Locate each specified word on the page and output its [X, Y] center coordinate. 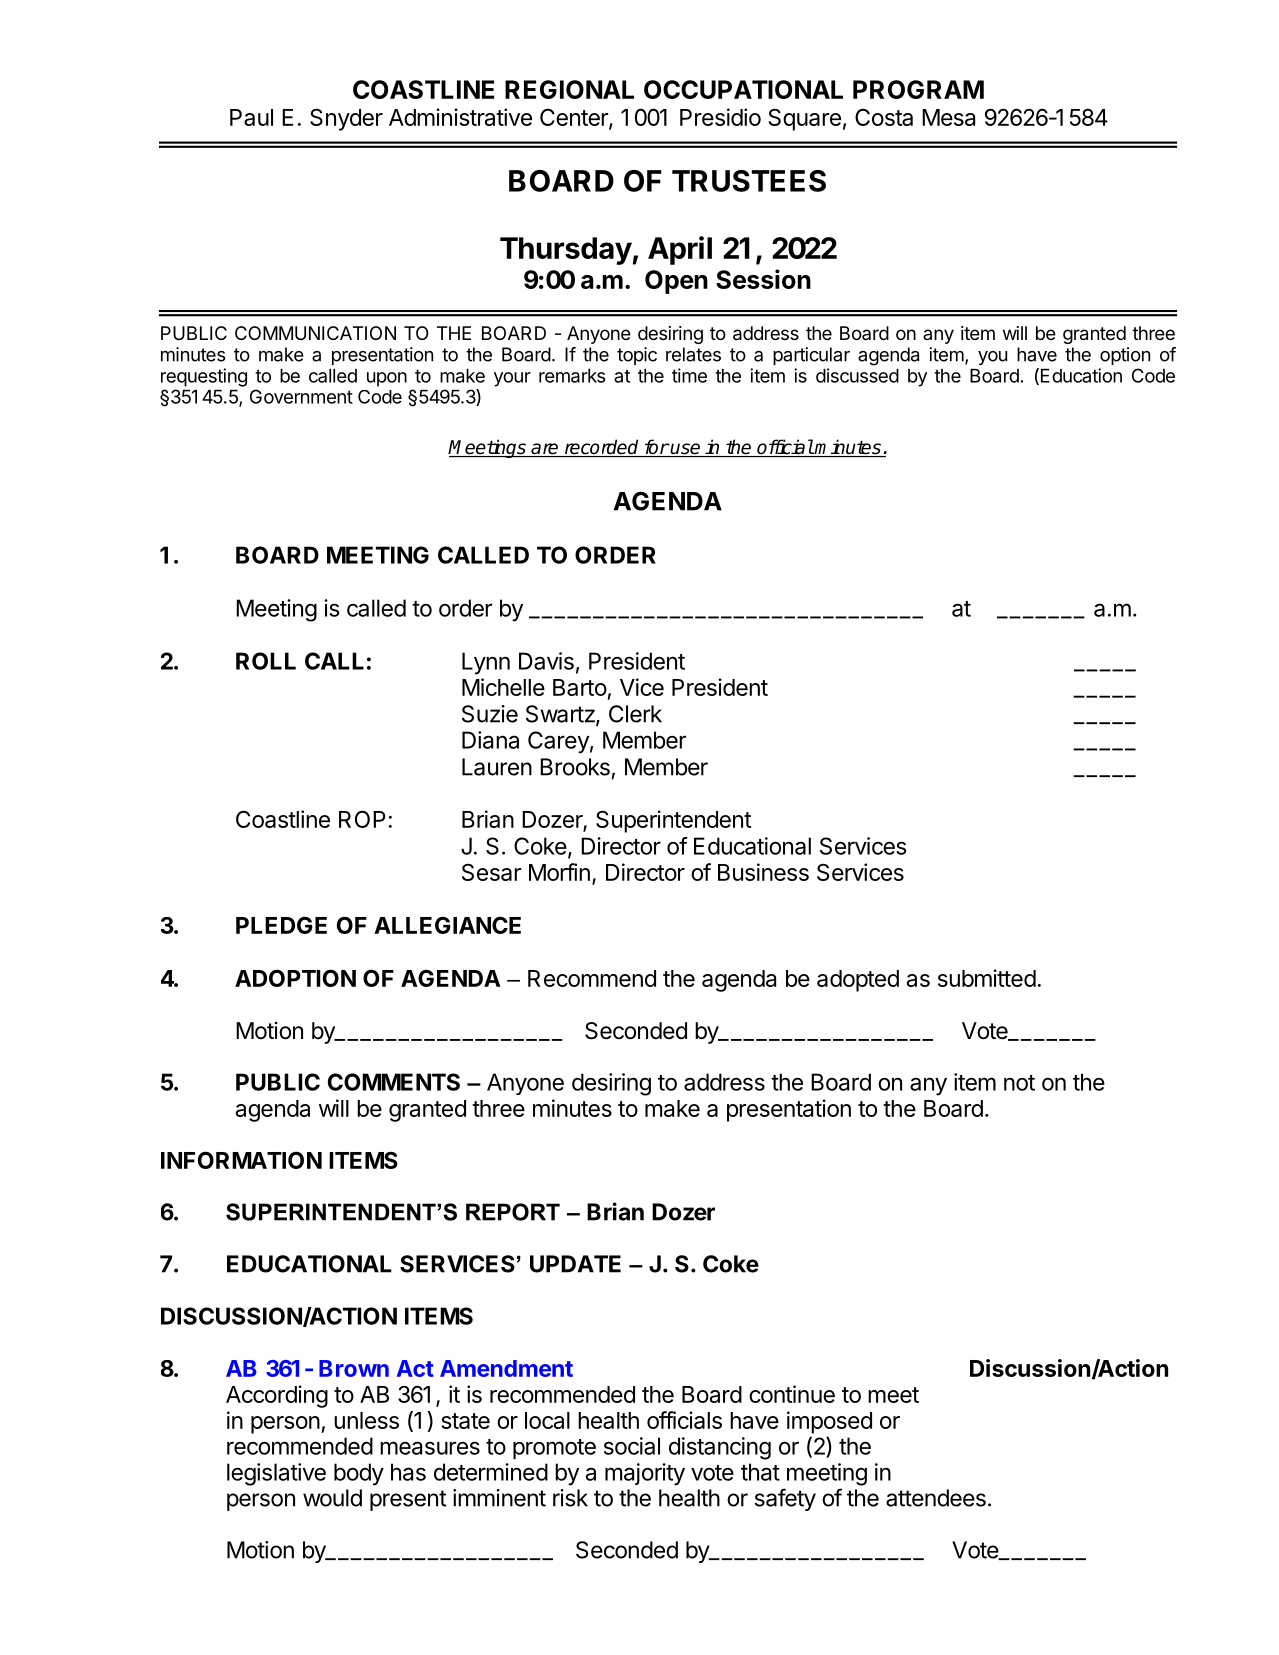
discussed [857, 375]
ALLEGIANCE [447, 925]
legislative [276, 1474]
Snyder [346, 119]
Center [575, 118]
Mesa [948, 117]
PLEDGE [281, 925]
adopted [858, 981]
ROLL [266, 661]
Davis [546, 661]
